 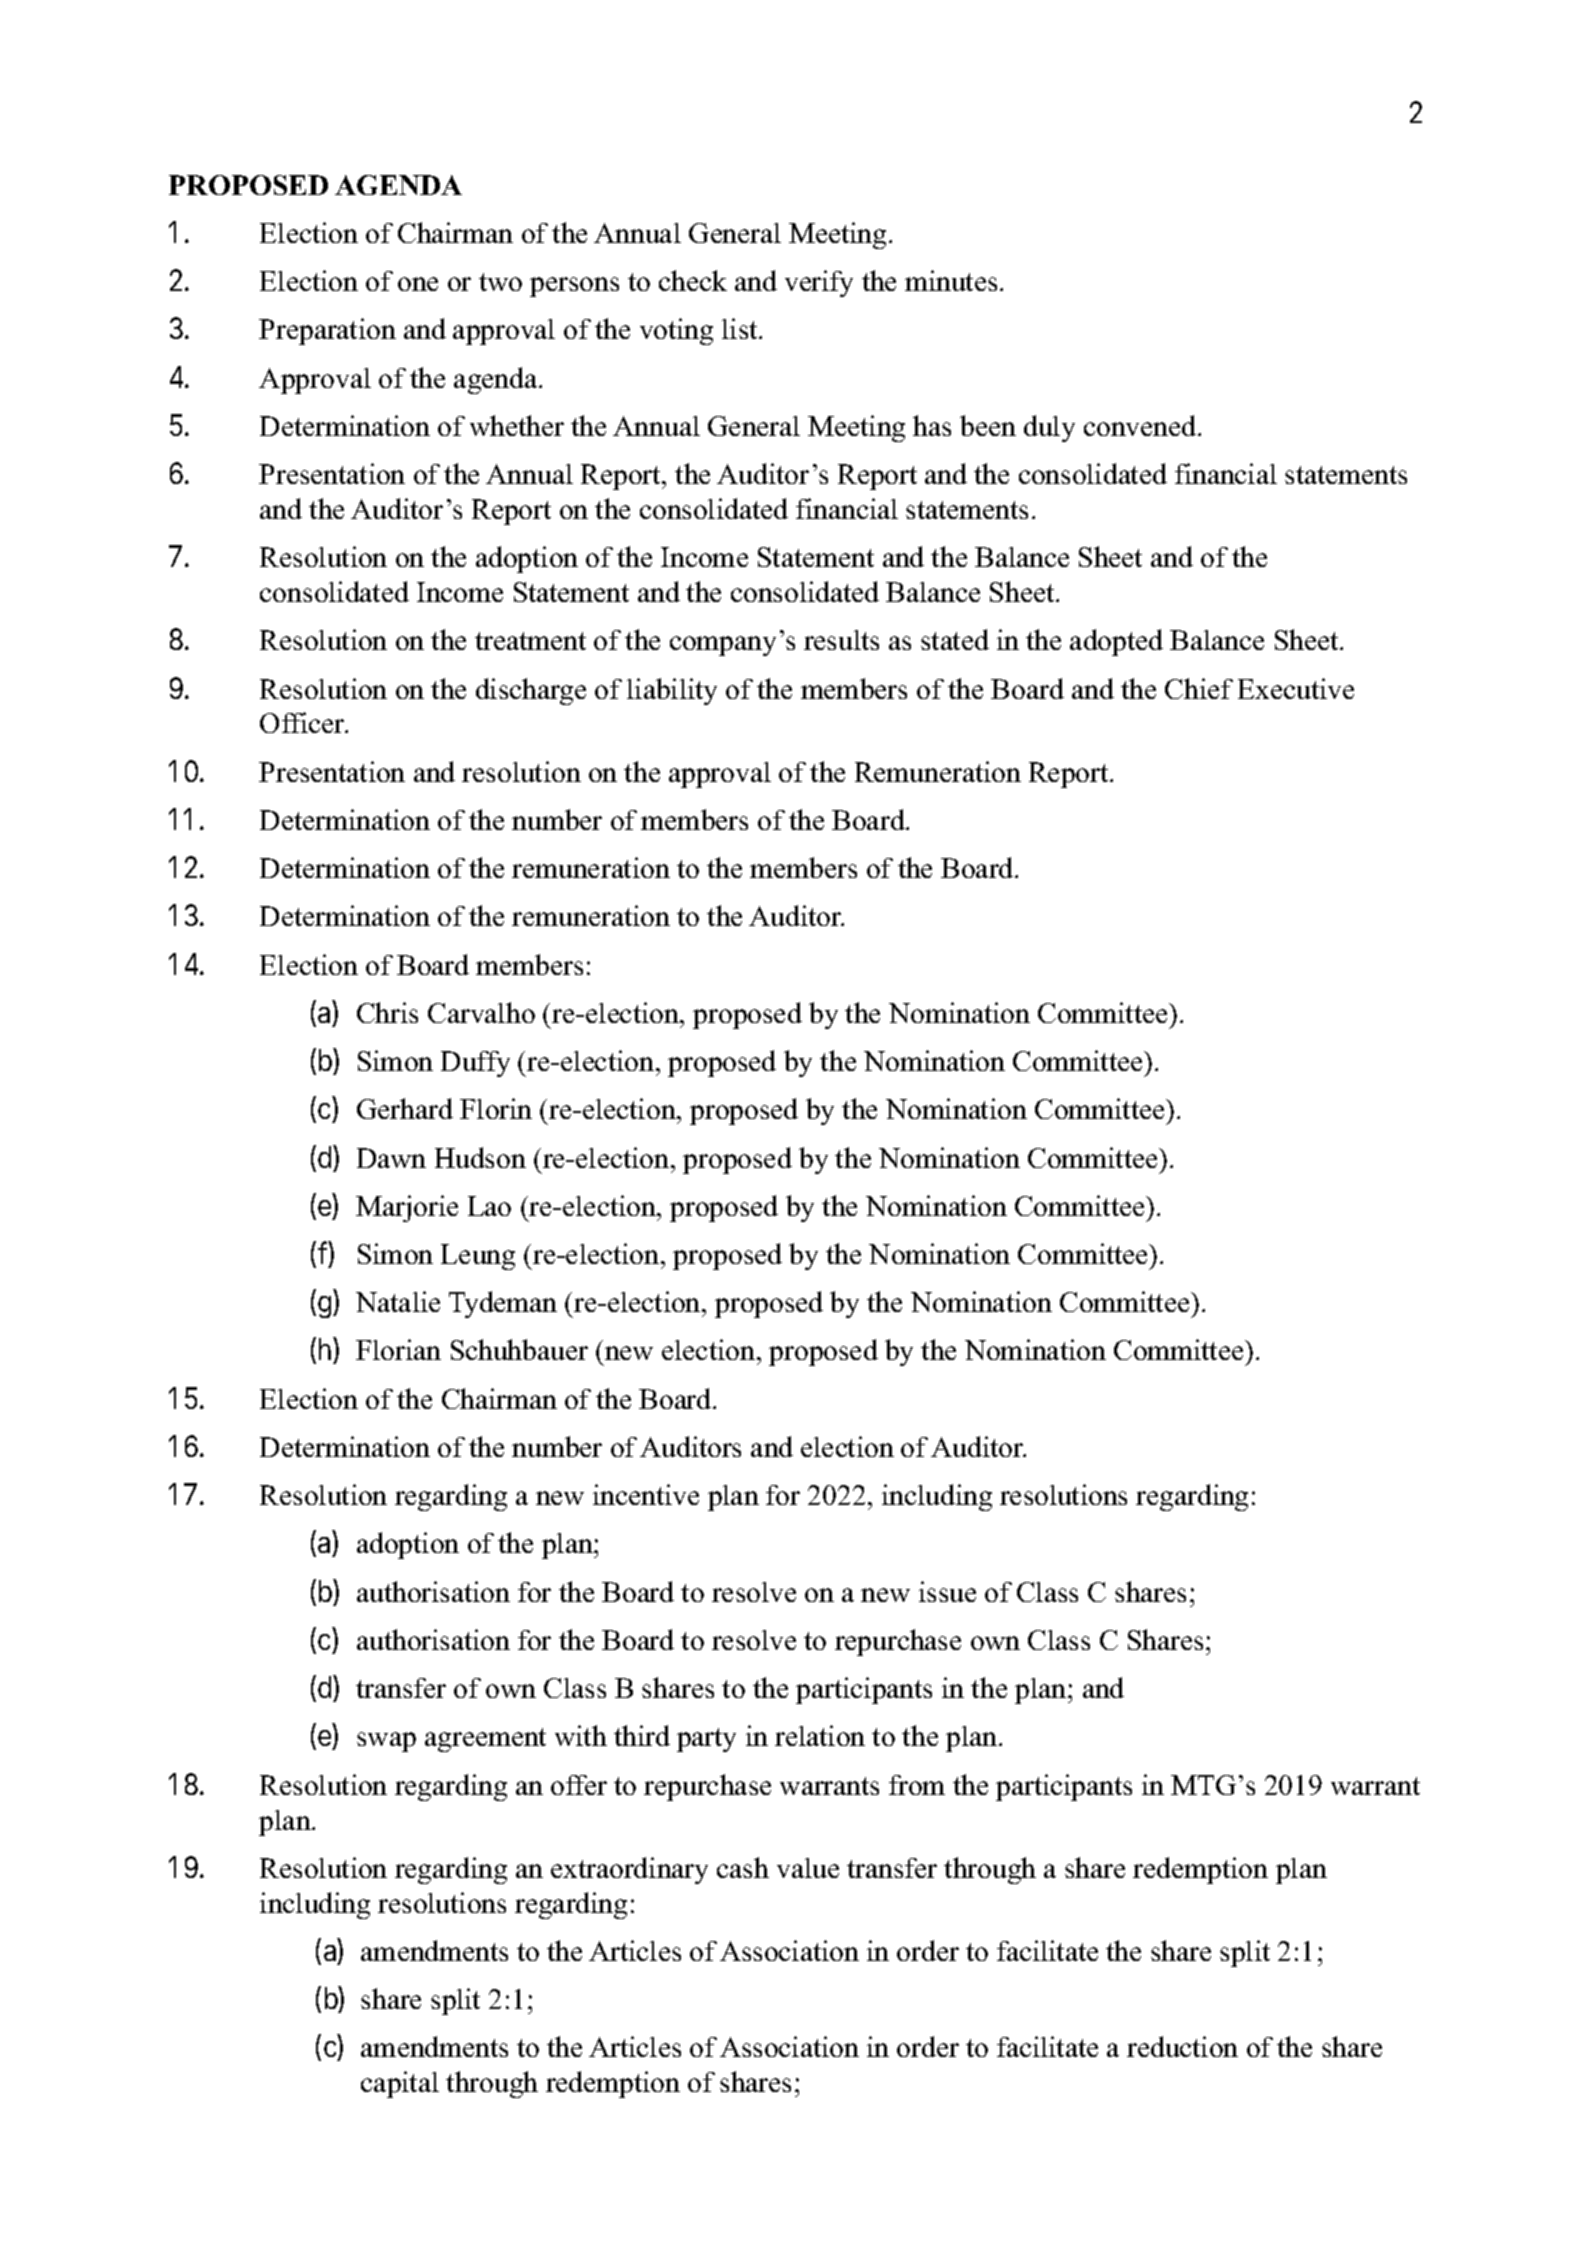 What do you see at coordinates (400, 2084) in the screenshot?
I see `capital` at bounding box center [400, 2084].
